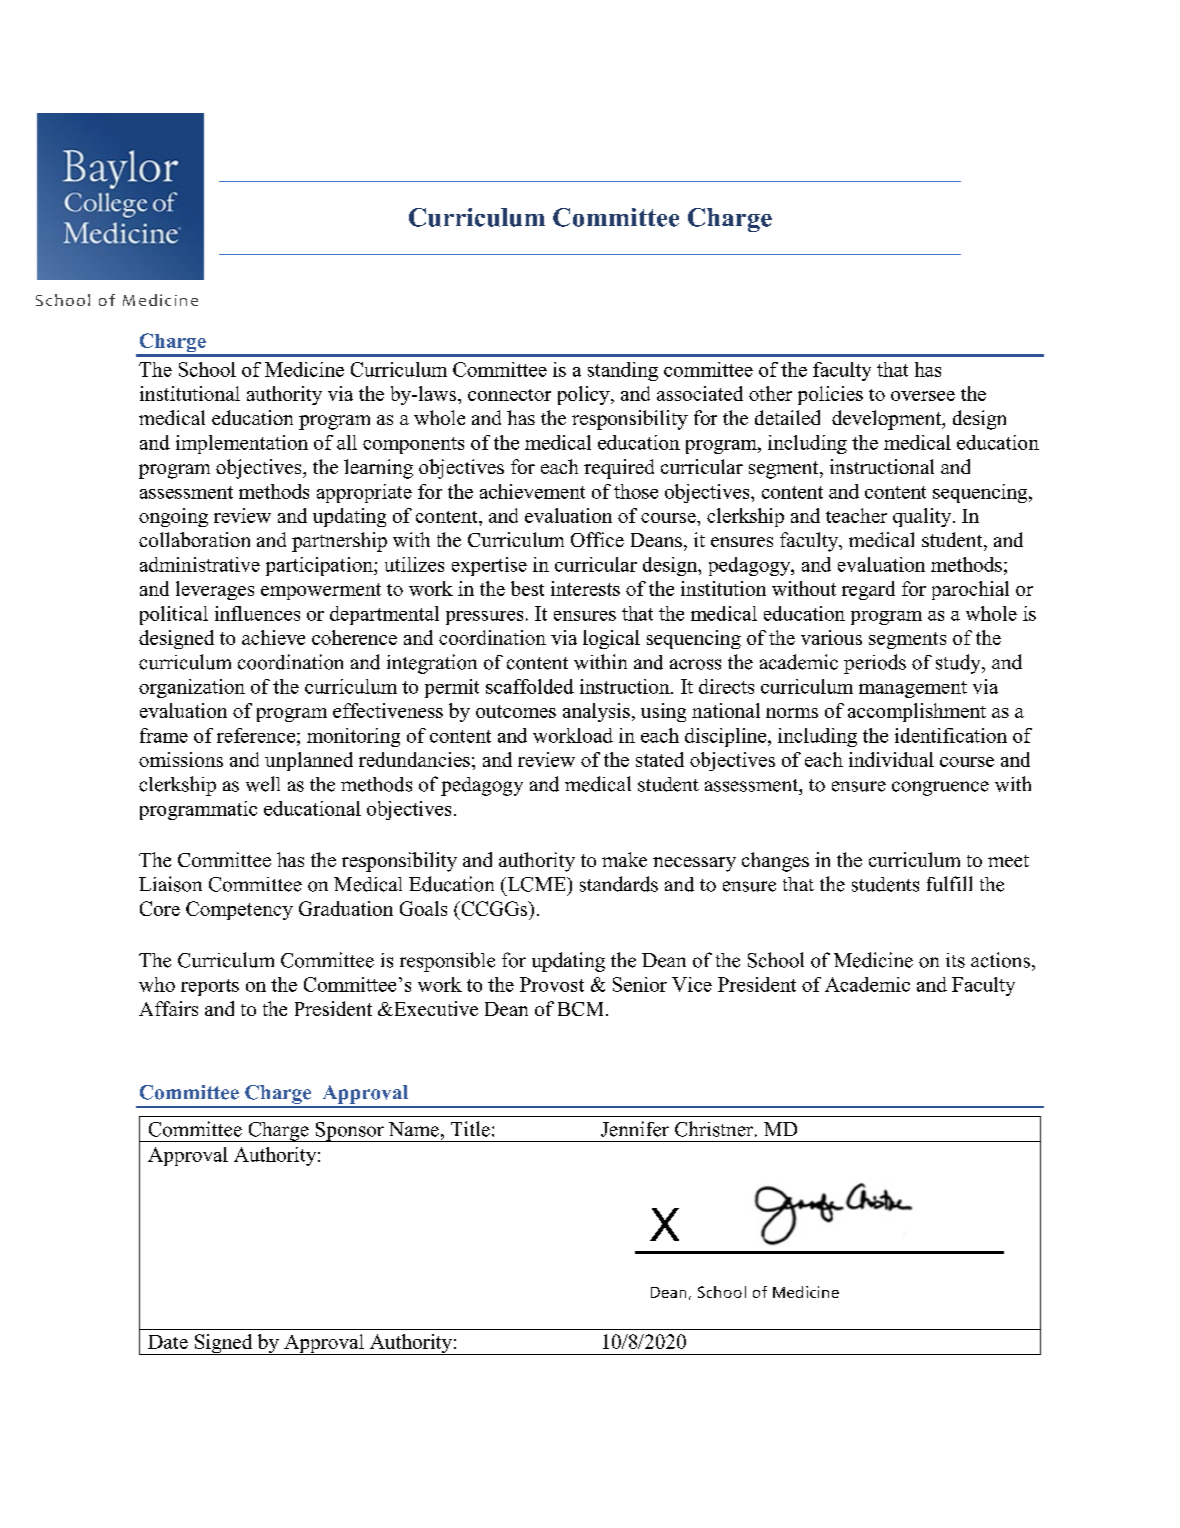  What do you see at coordinates (470, 1129) in the image?
I see `Title` at bounding box center [470, 1129].
